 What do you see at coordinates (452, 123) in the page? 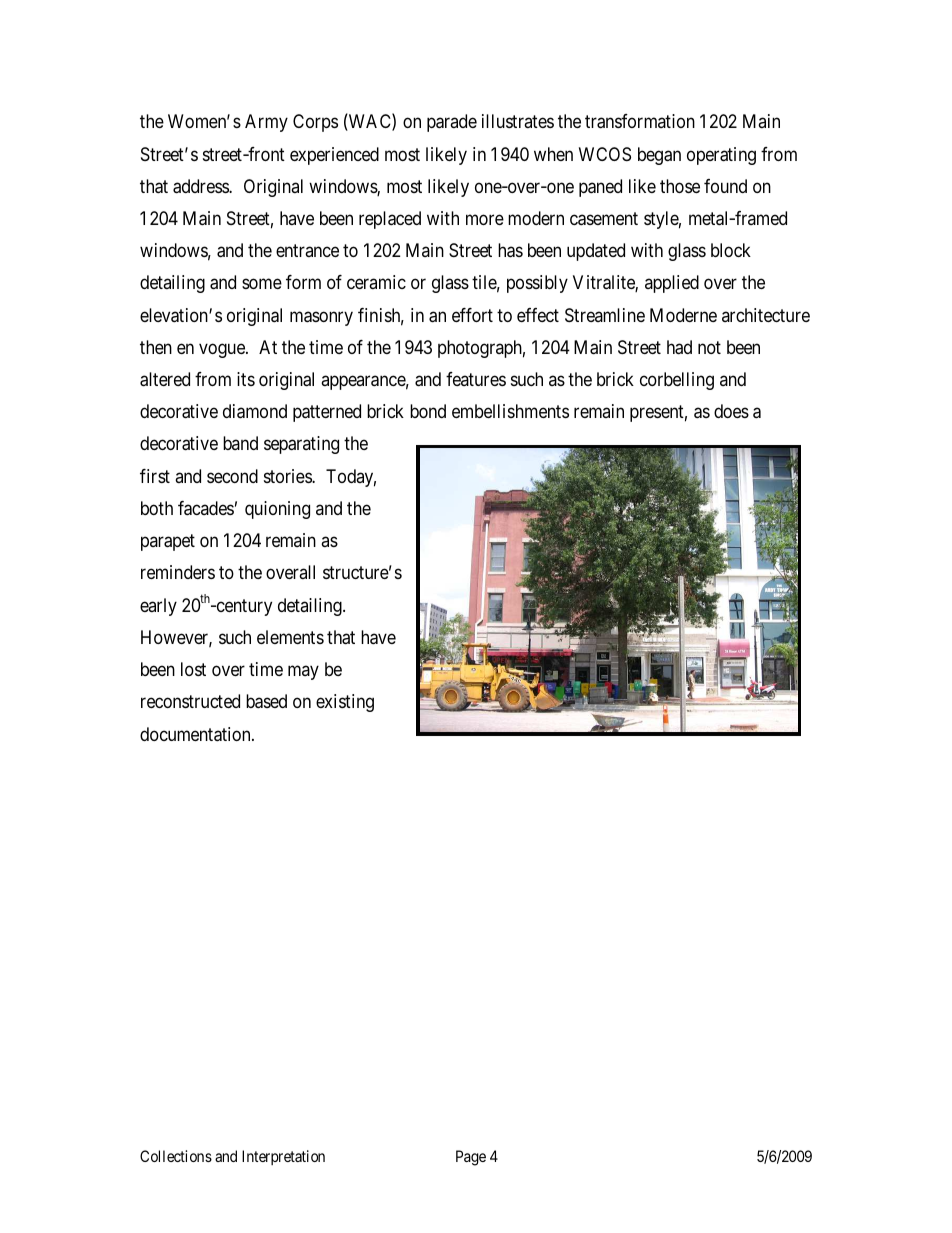
I see `parade` at bounding box center [452, 123].
